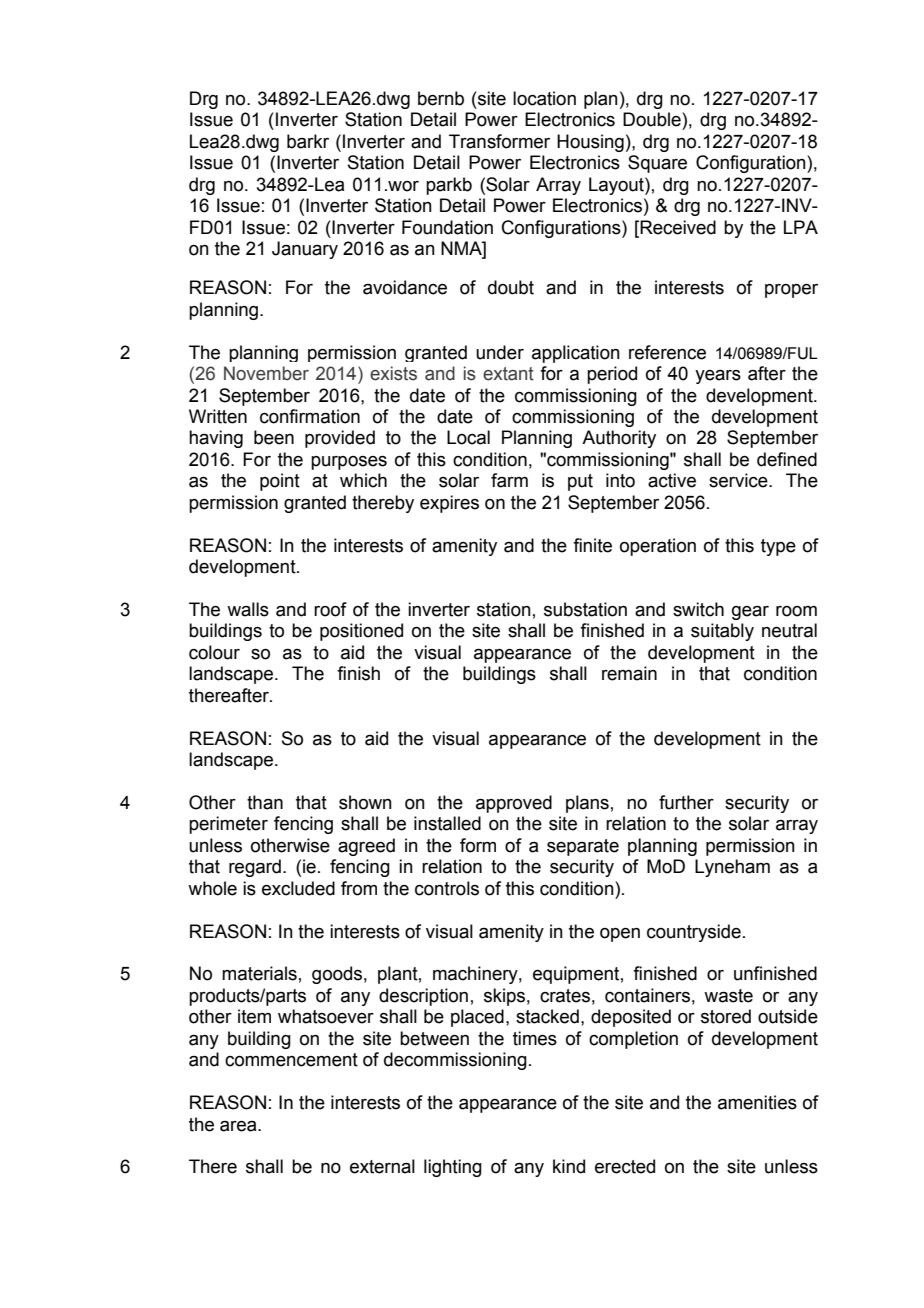 Image resolution: width=924 pixels, height=1308 pixels. I want to click on location, so click(544, 98).
